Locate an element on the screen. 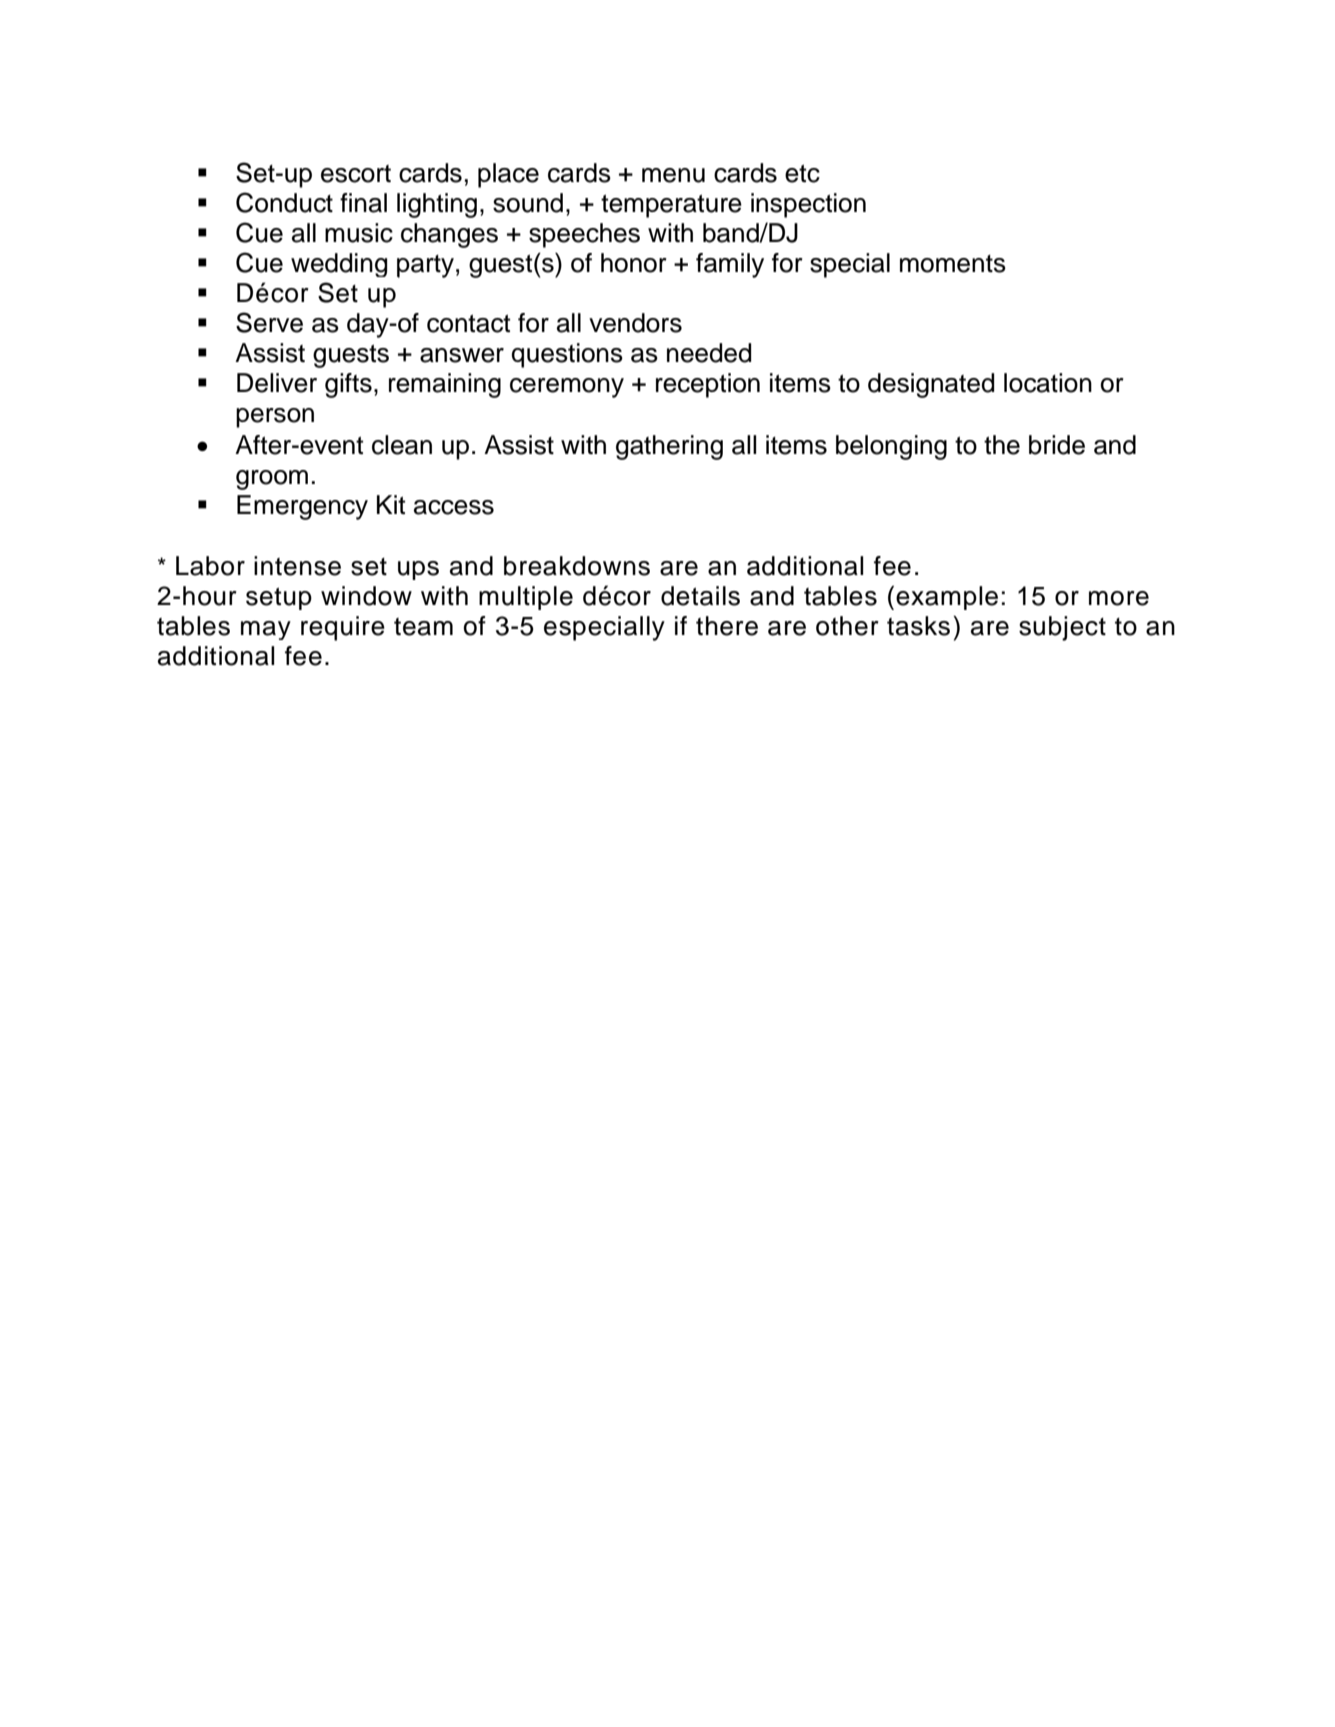  location is located at coordinates (1048, 383).
